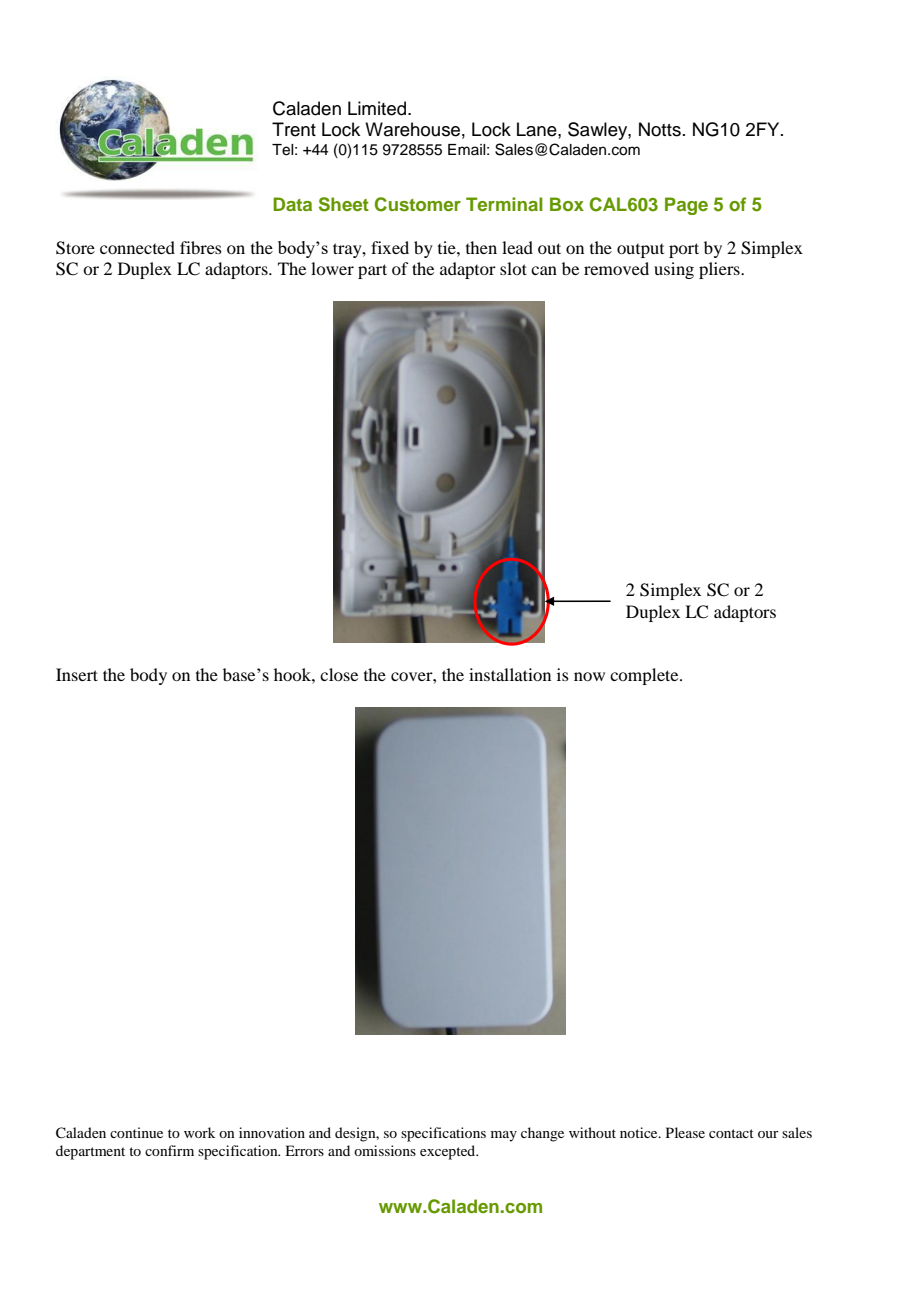 This page has height=1308, width=924. What do you see at coordinates (339, 674) in the page?
I see `close` at bounding box center [339, 674].
